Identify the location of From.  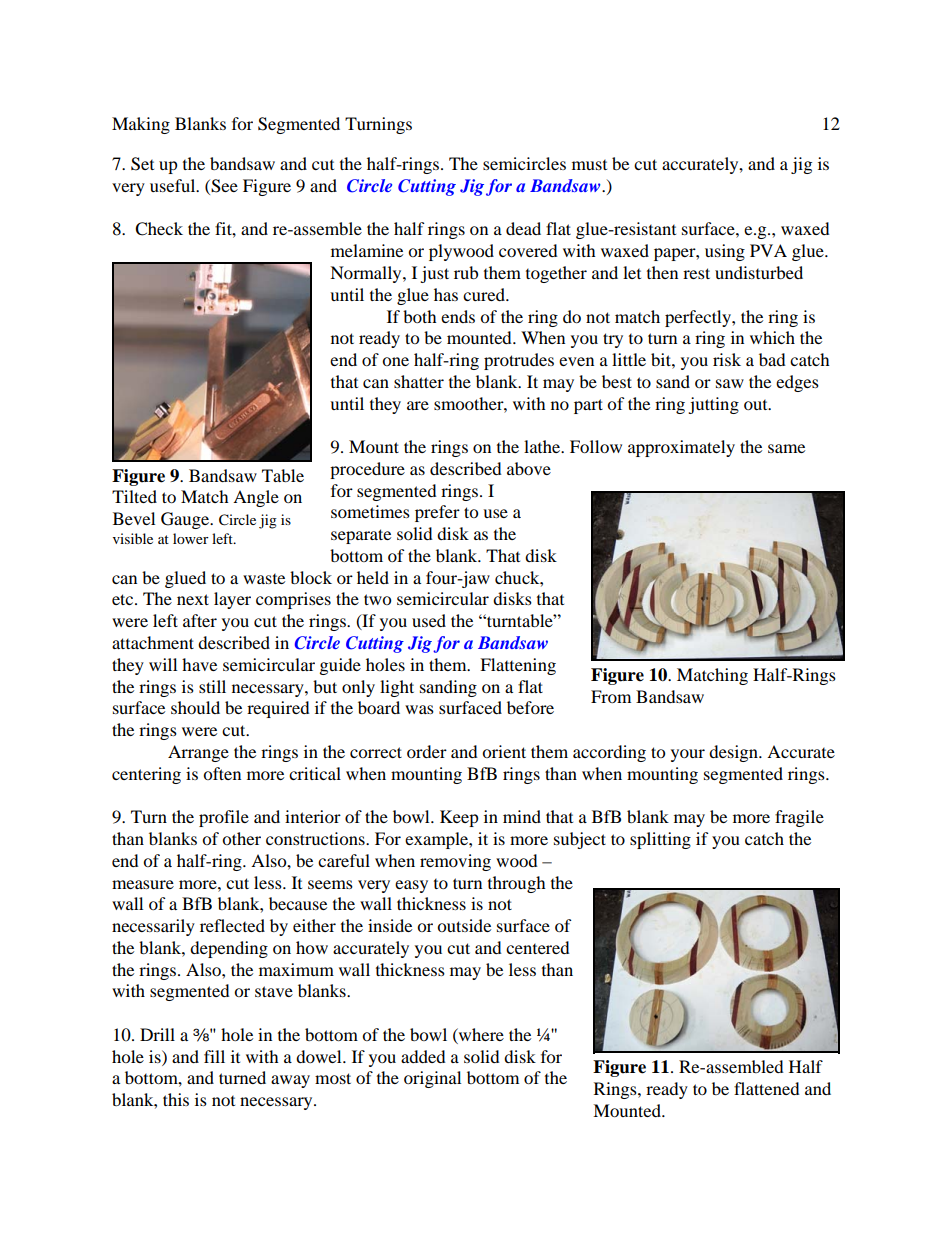
(611, 696).
